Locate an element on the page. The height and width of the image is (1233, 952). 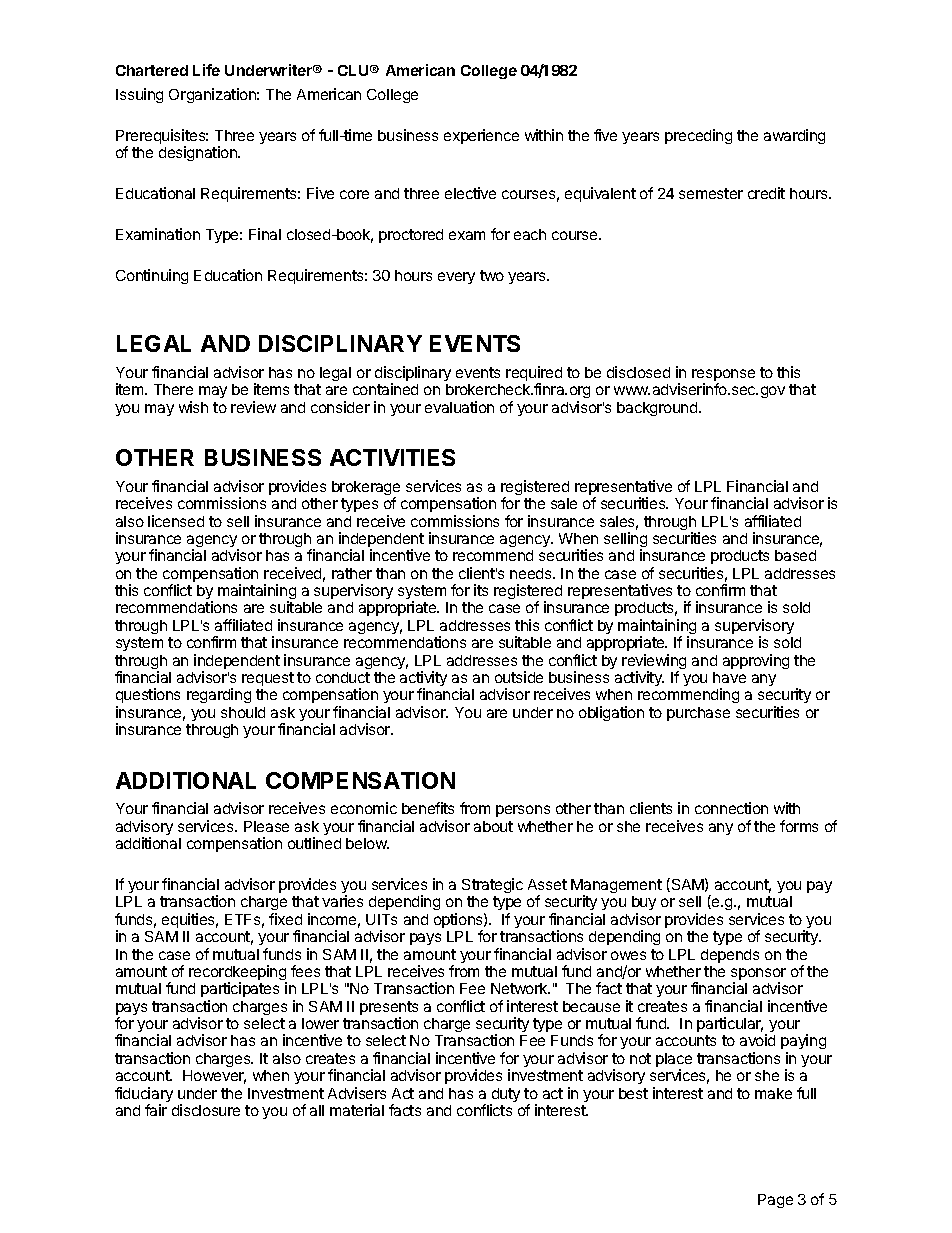
experience is located at coordinates (481, 136).
